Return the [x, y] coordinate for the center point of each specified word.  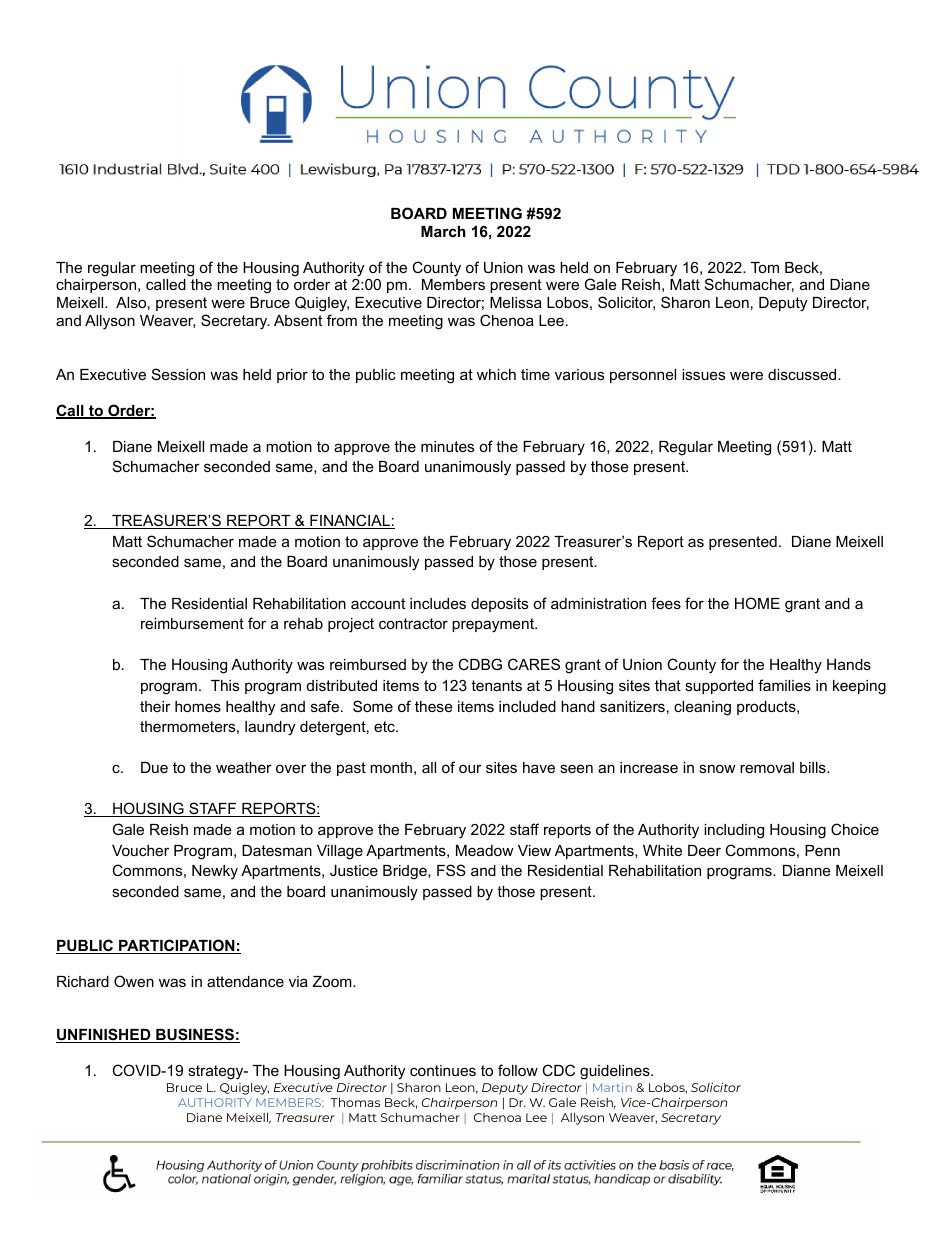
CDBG [480, 664]
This [225, 685]
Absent [298, 320]
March [443, 231]
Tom [765, 267]
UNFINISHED [104, 1035]
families [784, 685]
